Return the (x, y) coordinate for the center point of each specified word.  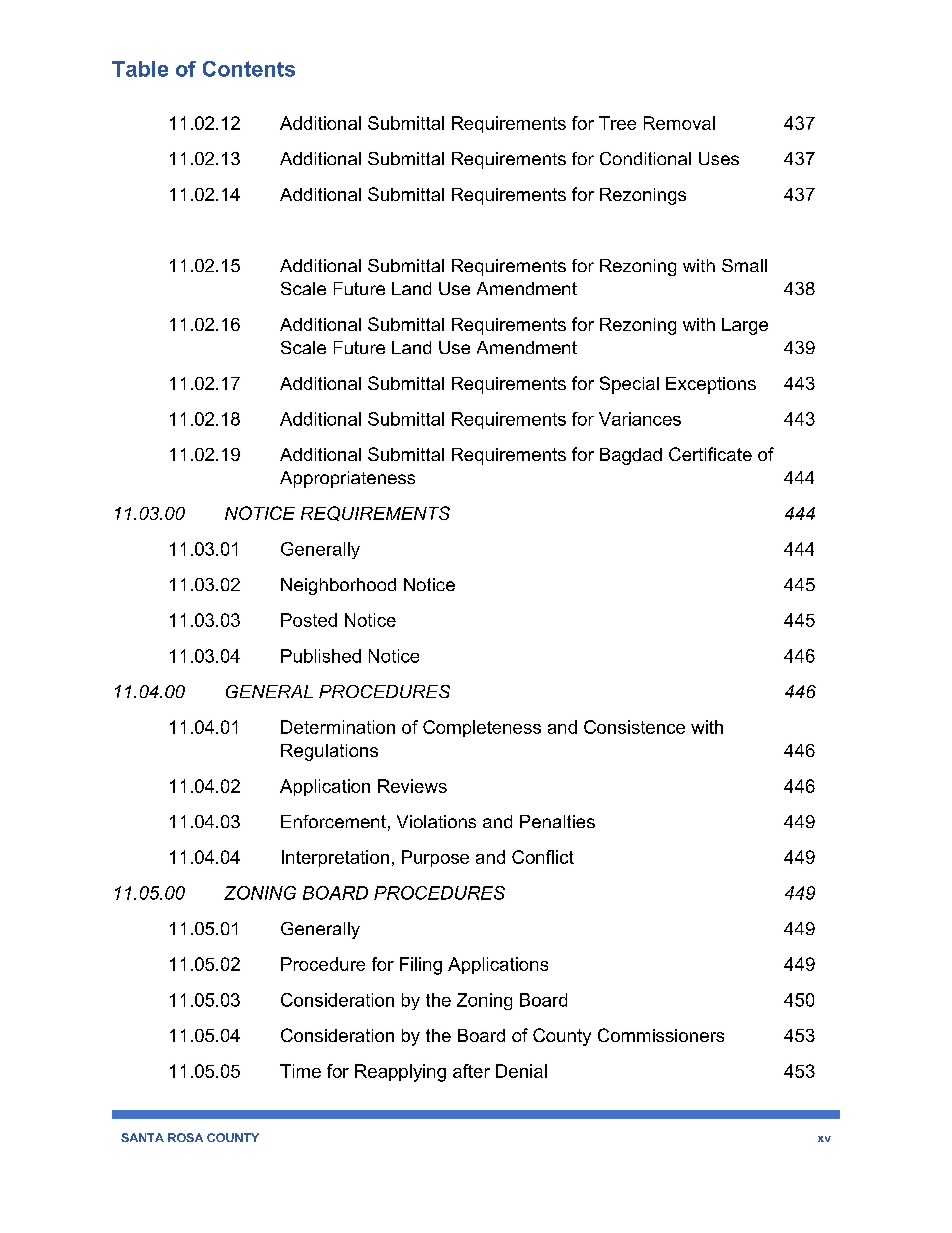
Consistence (634, 727)
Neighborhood (338, 586)
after (471, 1071)
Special (629, 385)
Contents (249, 69)
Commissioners (661, 1035)
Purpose (435, 858)
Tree (617, 123)
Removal (679, 123)
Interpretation (335, 858)
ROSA (185, 1137)
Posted (309, 620)
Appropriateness (347, 479)
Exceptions (711, 385)
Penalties (557, 821)
